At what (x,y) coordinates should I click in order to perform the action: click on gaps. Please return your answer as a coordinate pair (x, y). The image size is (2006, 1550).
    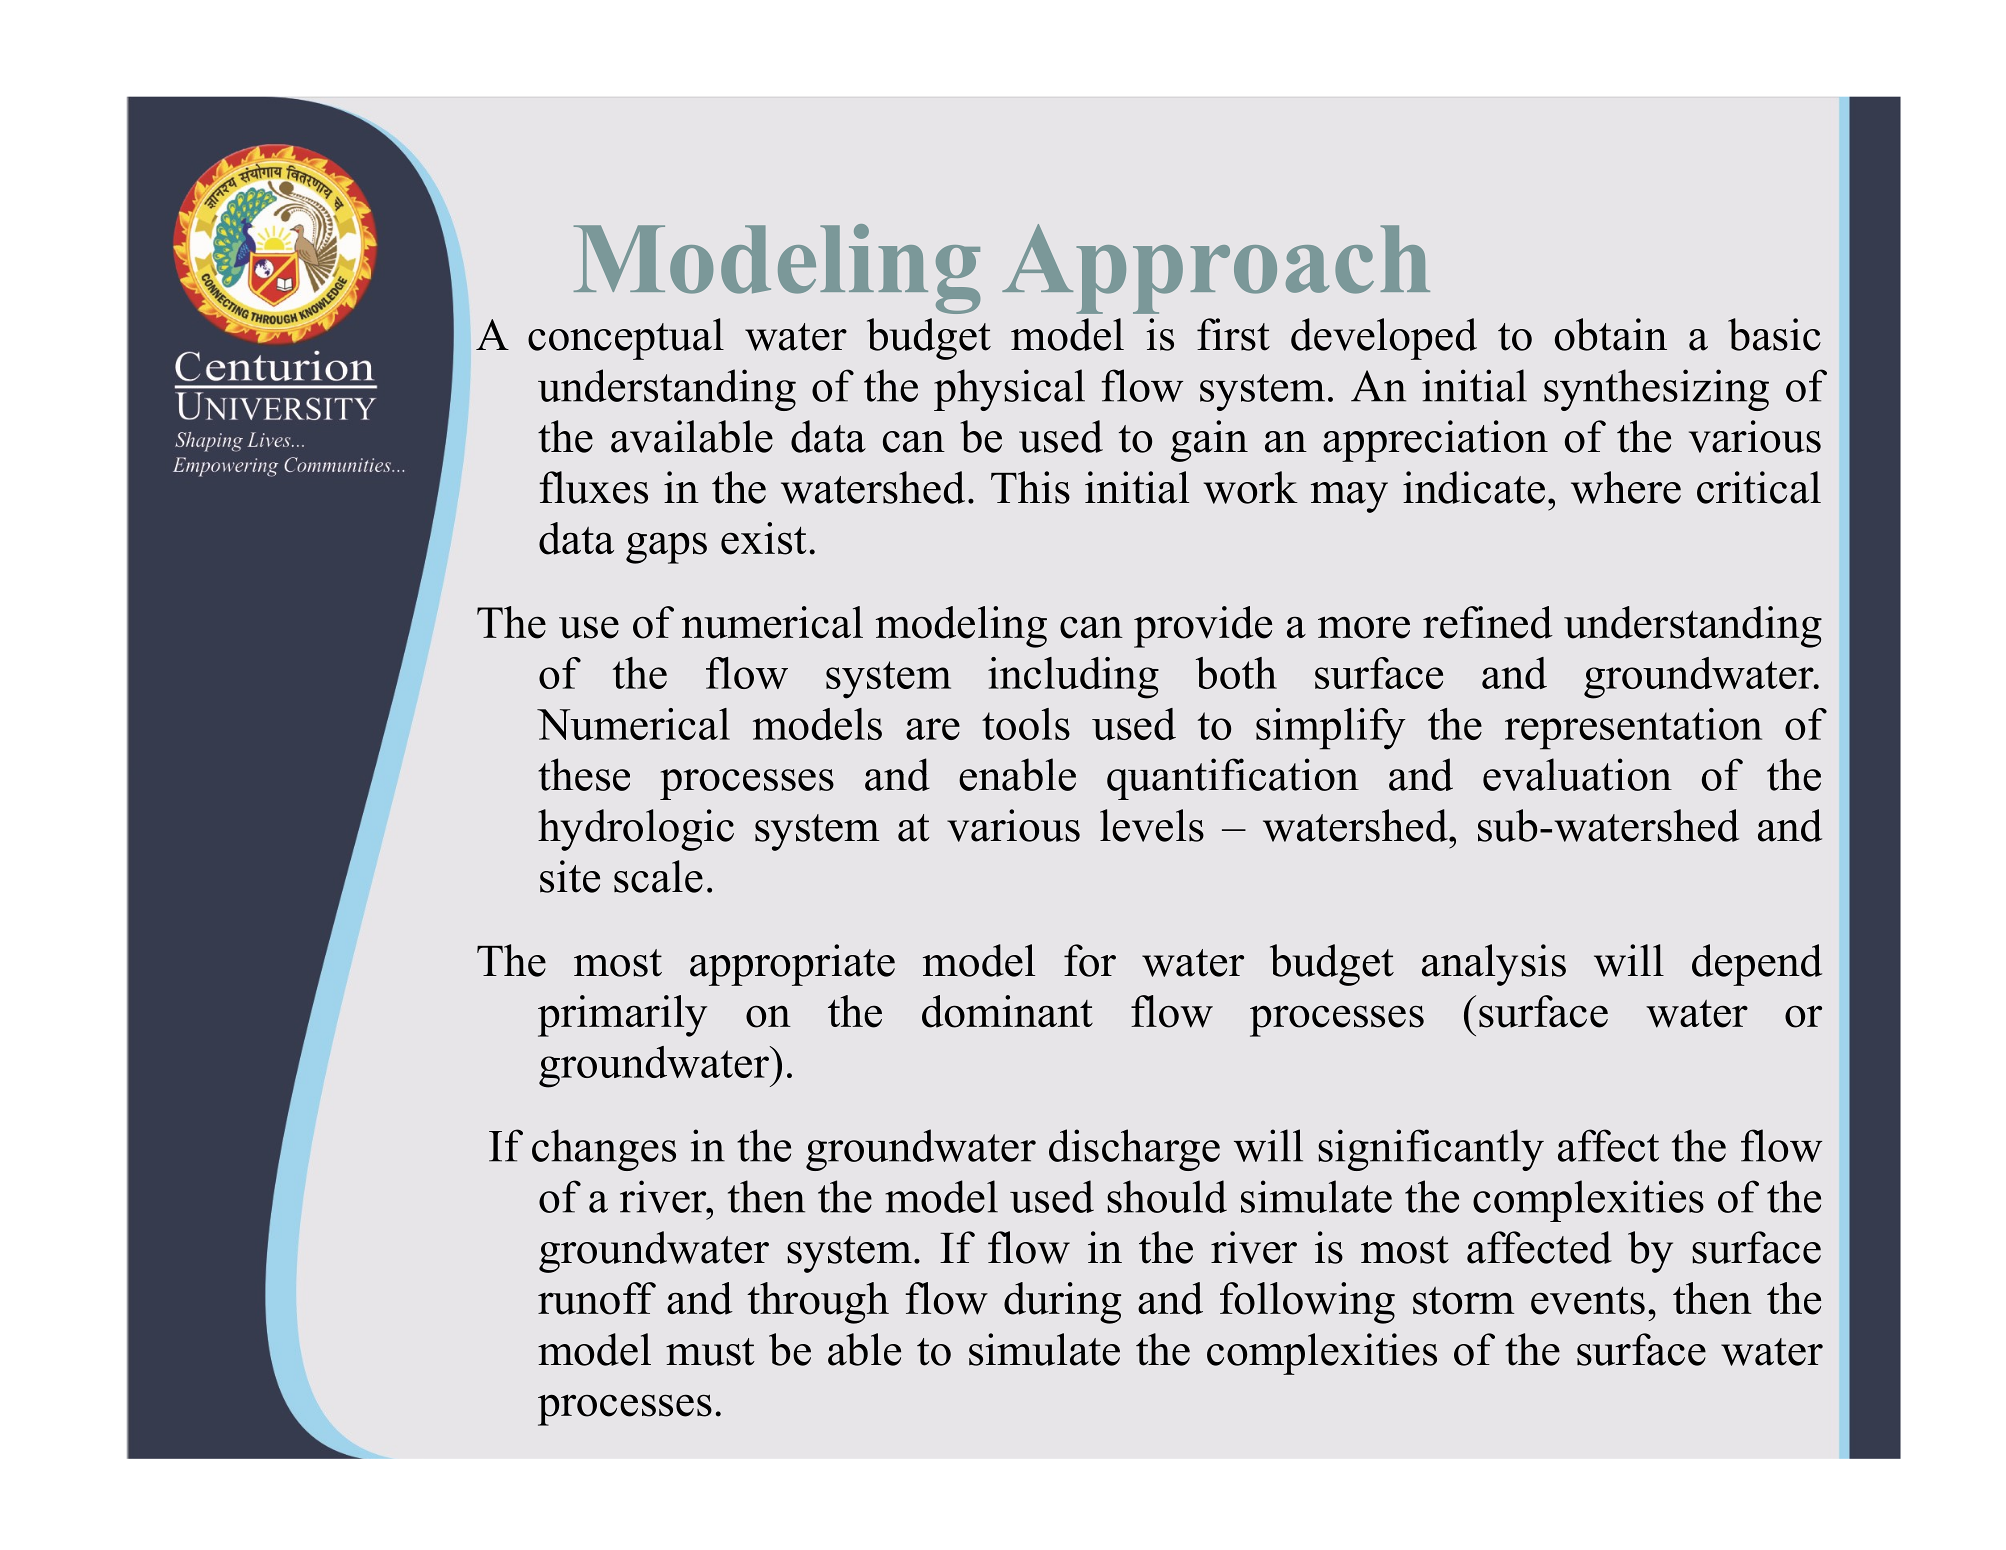
    Looking at the image, I should click on (666, 548).
